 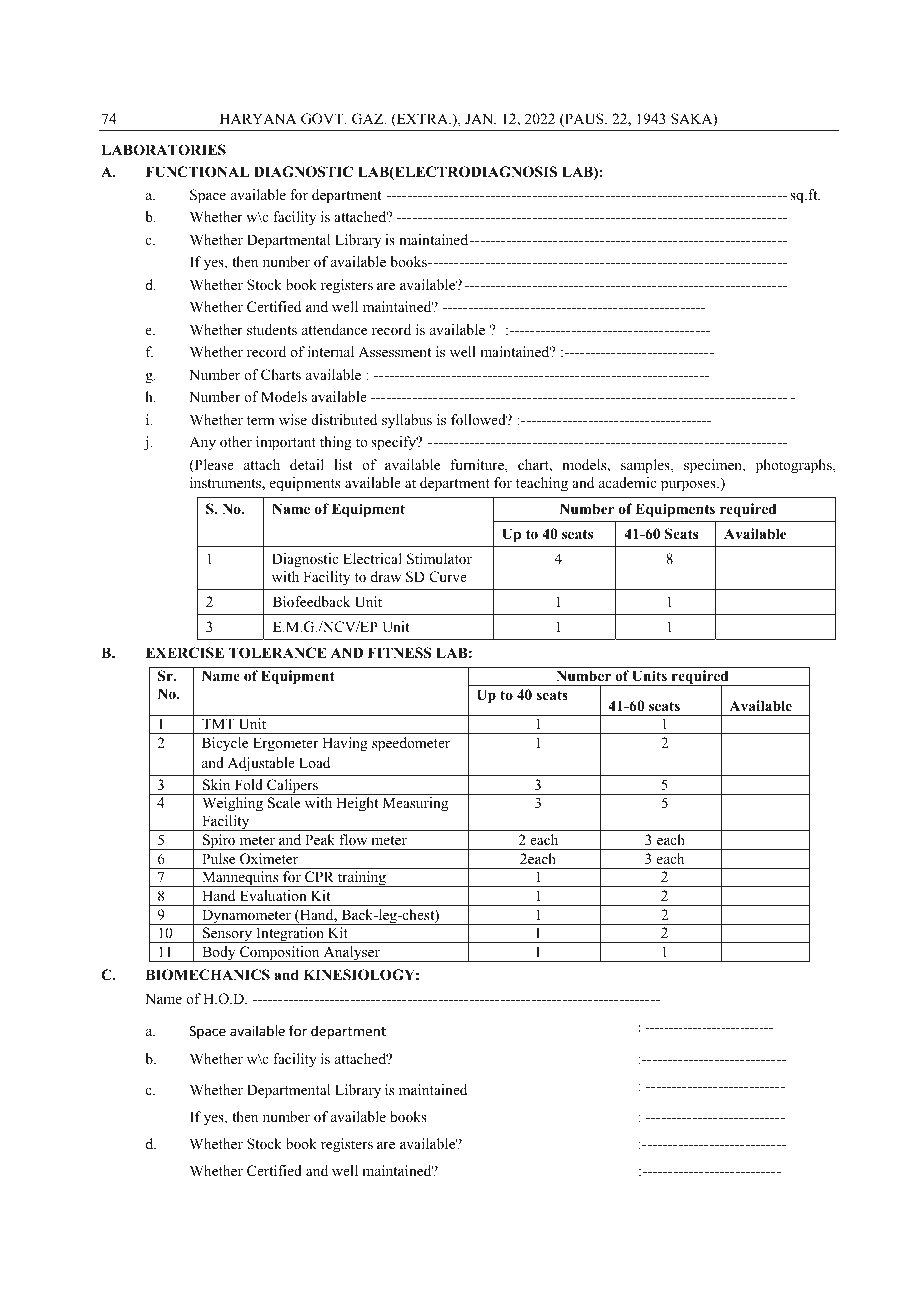 I want to click on academic, so click(x=627, y=482).
